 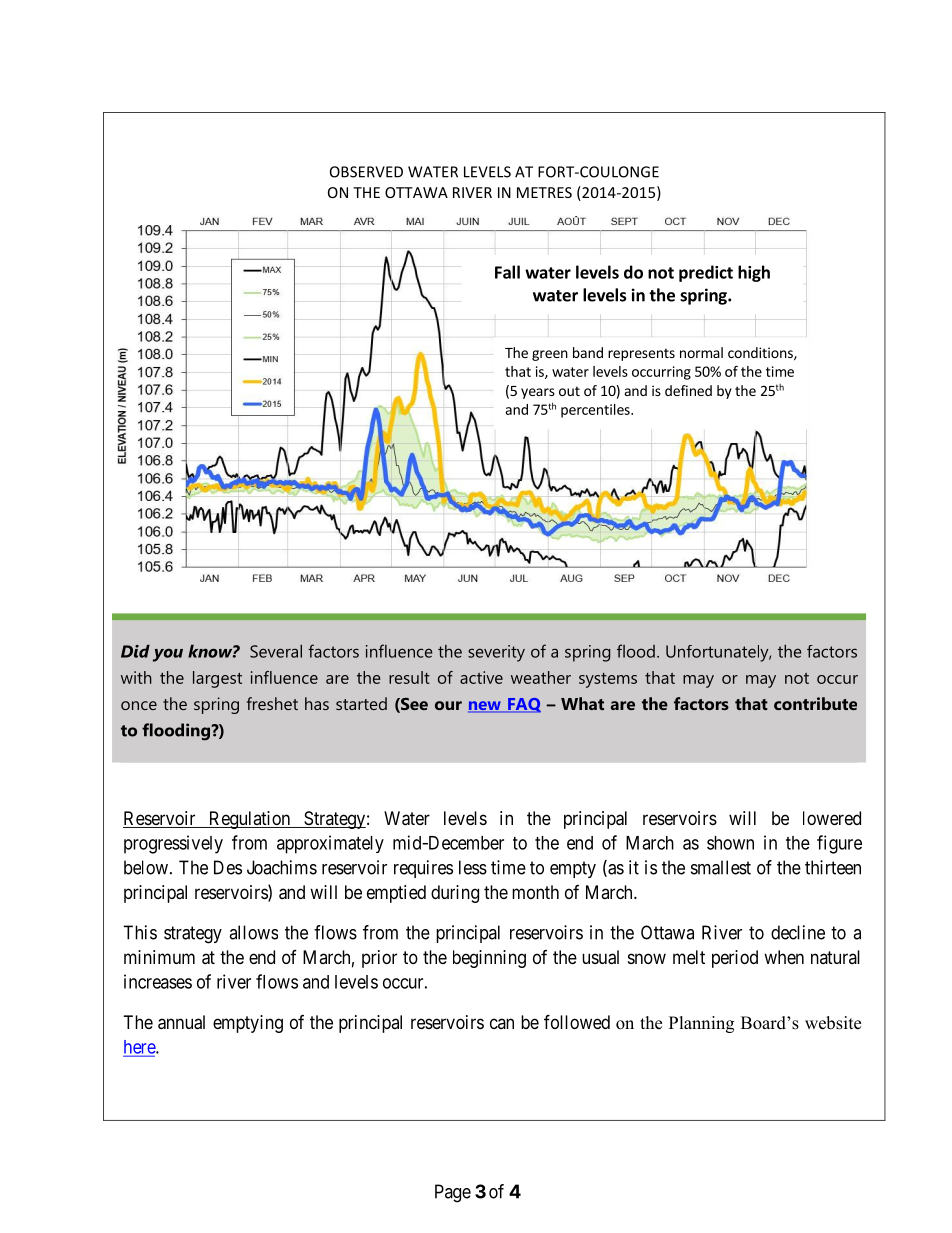 I want to click on Page, so click(x=453, y=1193).
